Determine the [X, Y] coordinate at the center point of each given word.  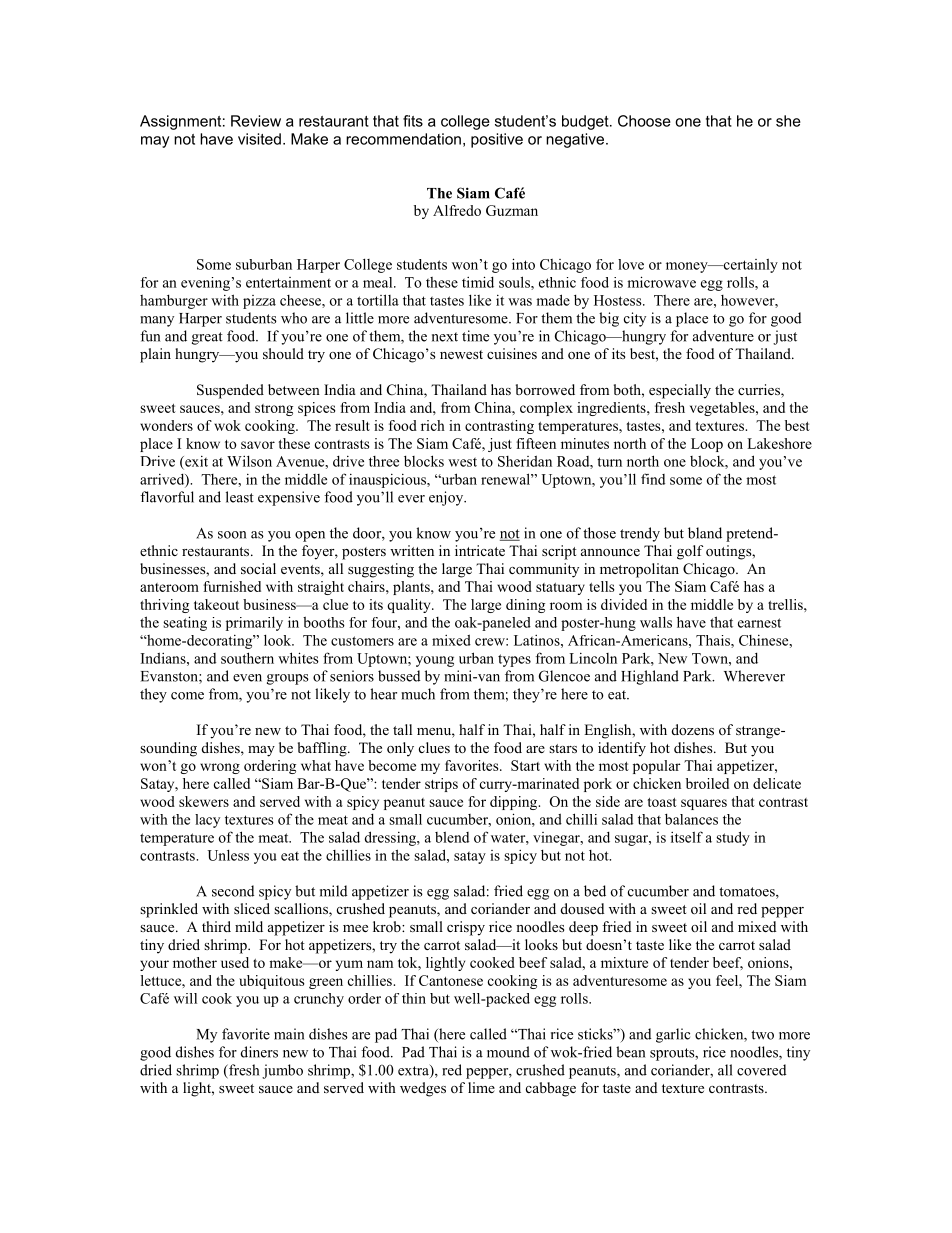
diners [259, 1052]
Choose [644, 121]
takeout [216, 604]
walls [656, 622]
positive [497, 140]
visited [259, 139]
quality [410, 606]
